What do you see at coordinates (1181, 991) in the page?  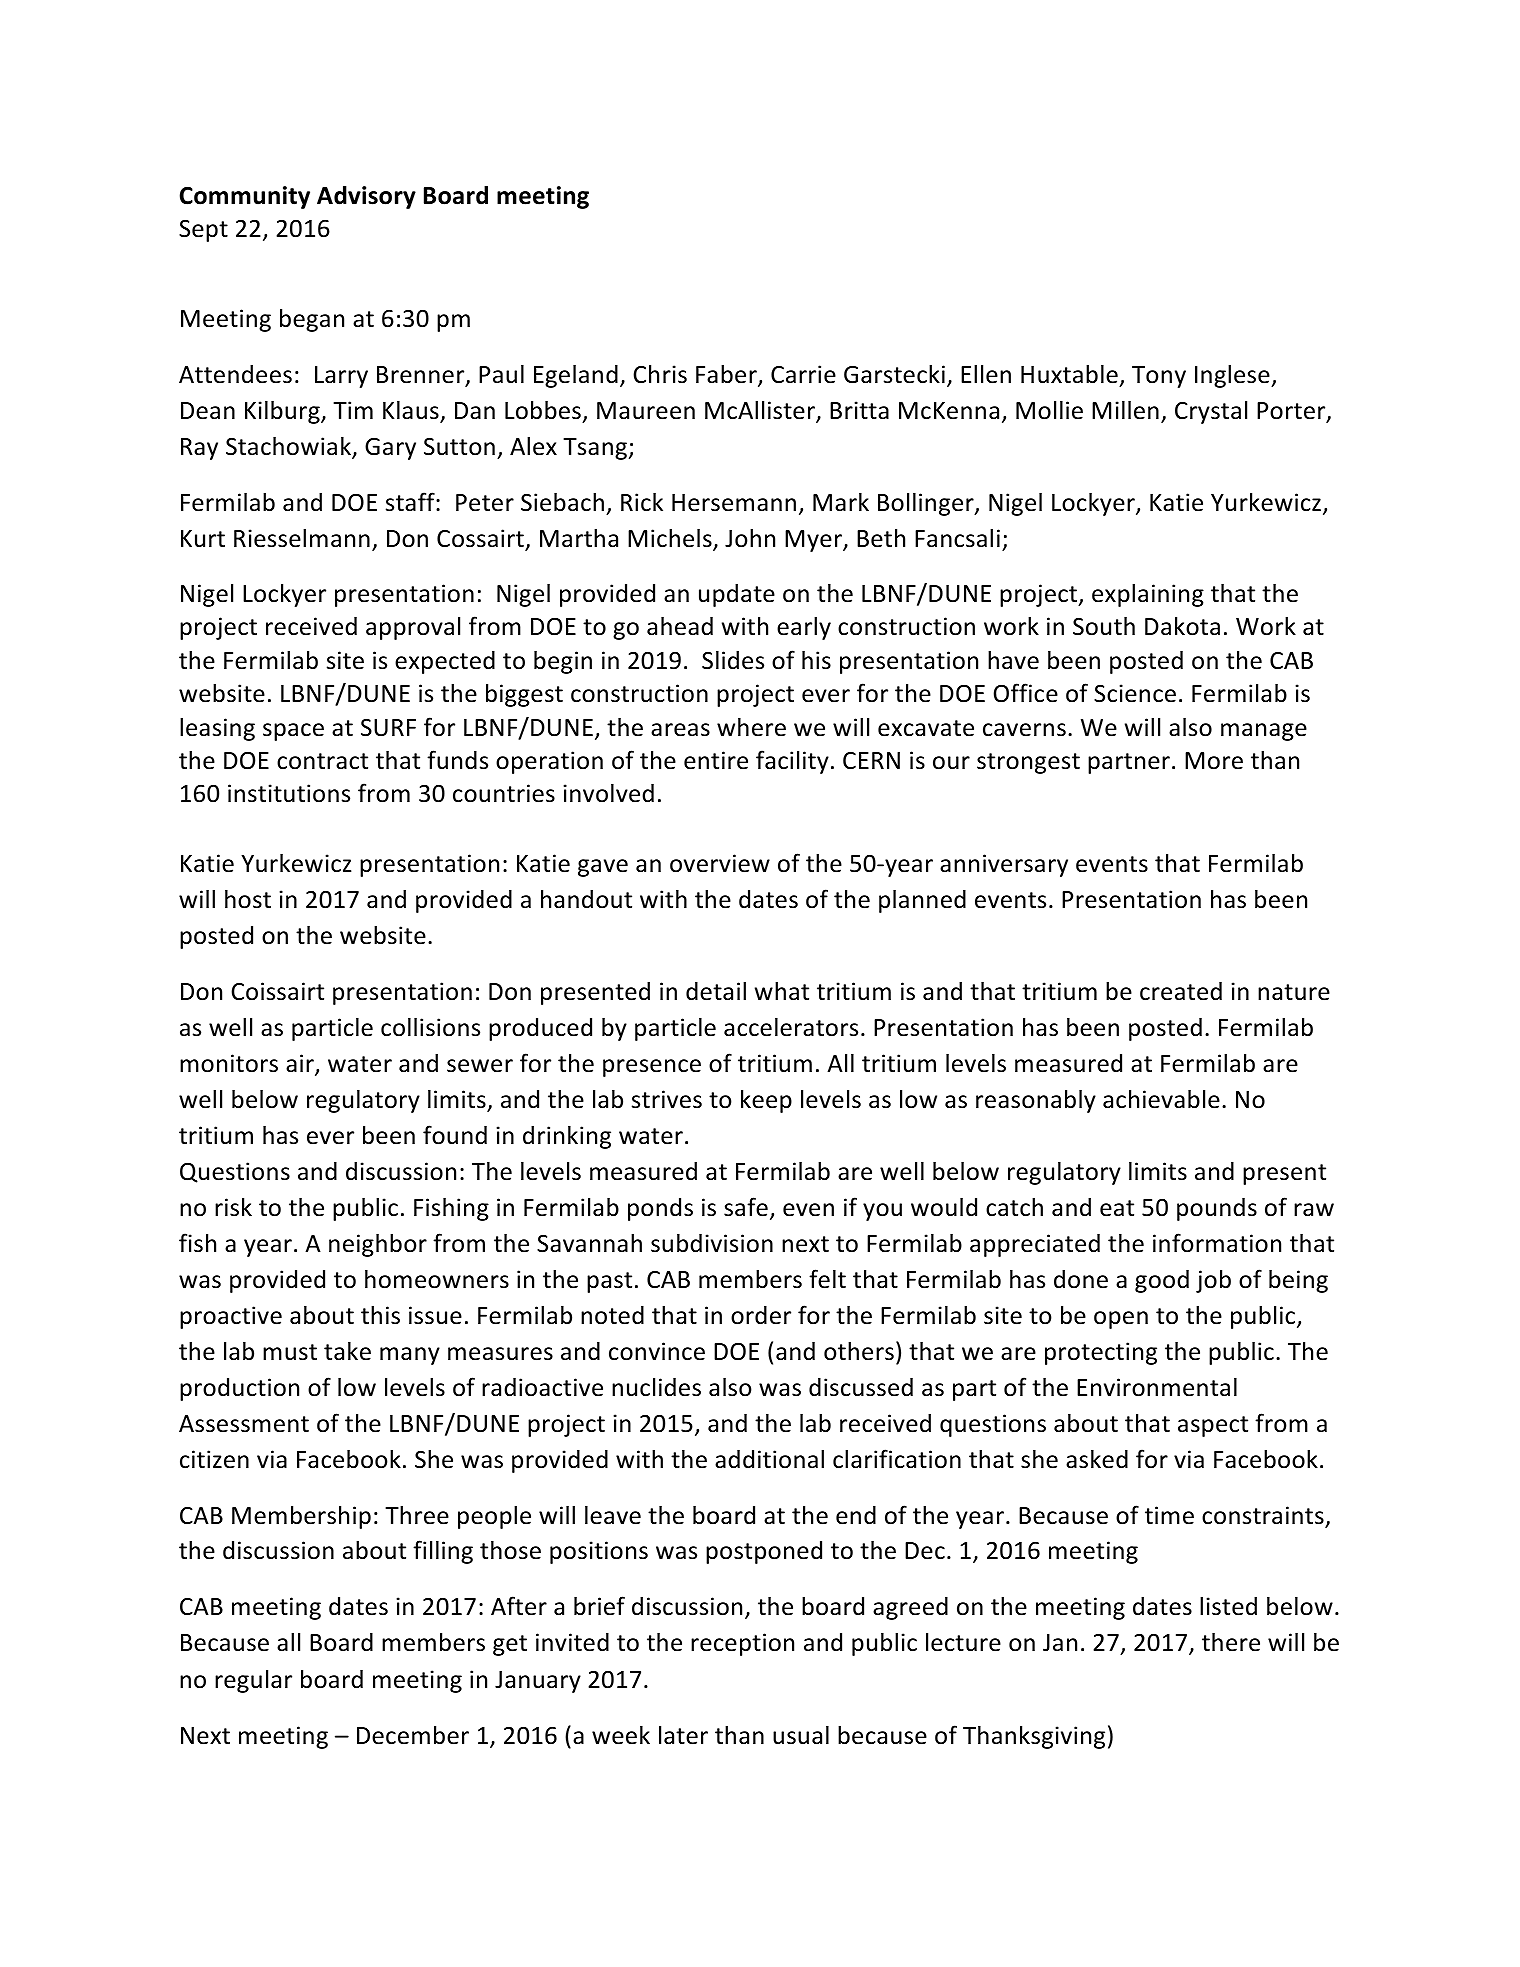 I see `created` at bounding box center [1181, 991].
